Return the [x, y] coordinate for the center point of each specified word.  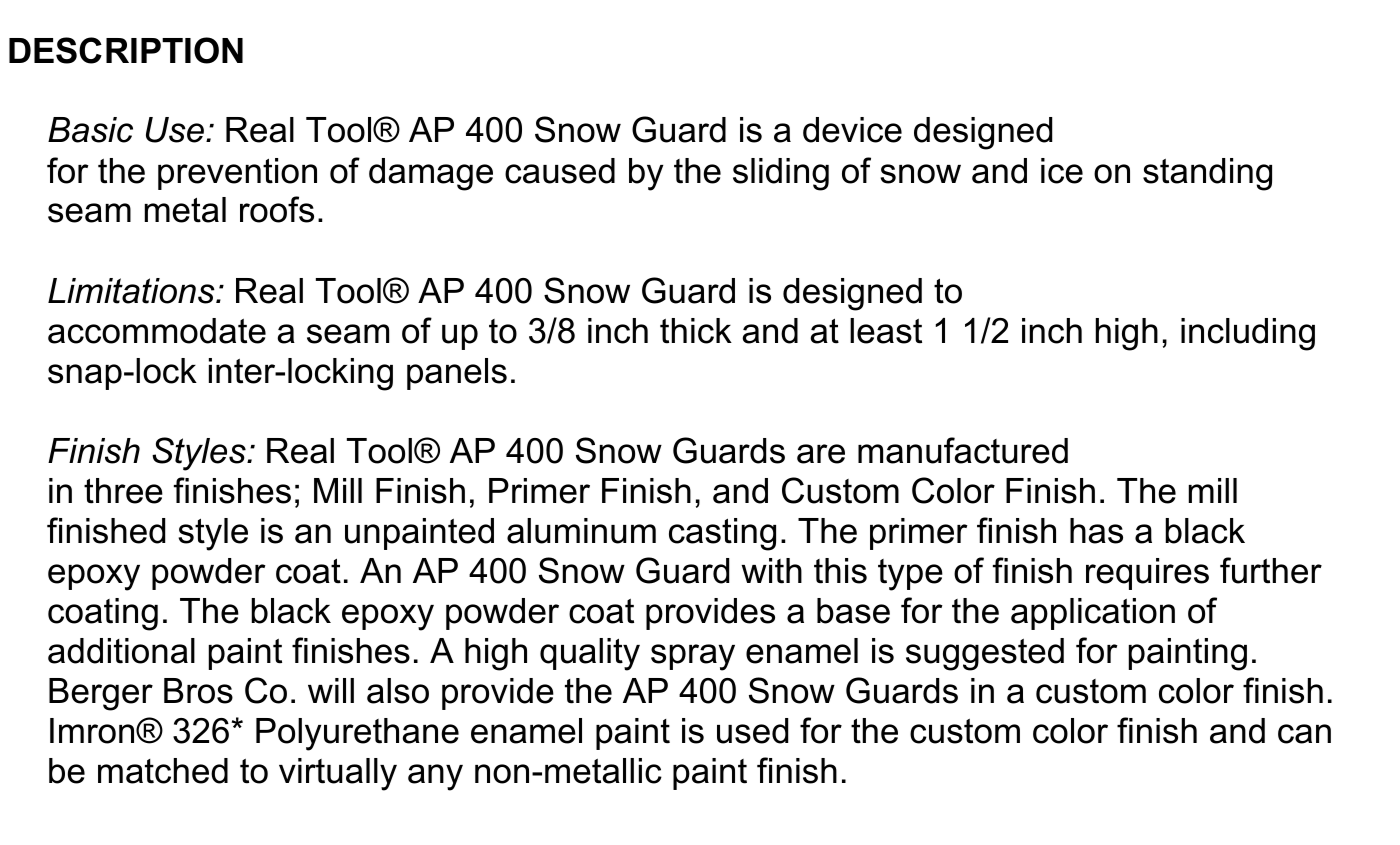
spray [693, 657]
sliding [781, 174]
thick [696, 331]
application [1093, 614]
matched [163, 771]
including [1248, 334]
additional [121, 651]
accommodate [157, 331]
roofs [277, 209]
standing [1207, 174]
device [852, 130]
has [1096, 531]
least [886, 331]
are [821, 454]
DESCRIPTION [126, 50]
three [123, 491]
